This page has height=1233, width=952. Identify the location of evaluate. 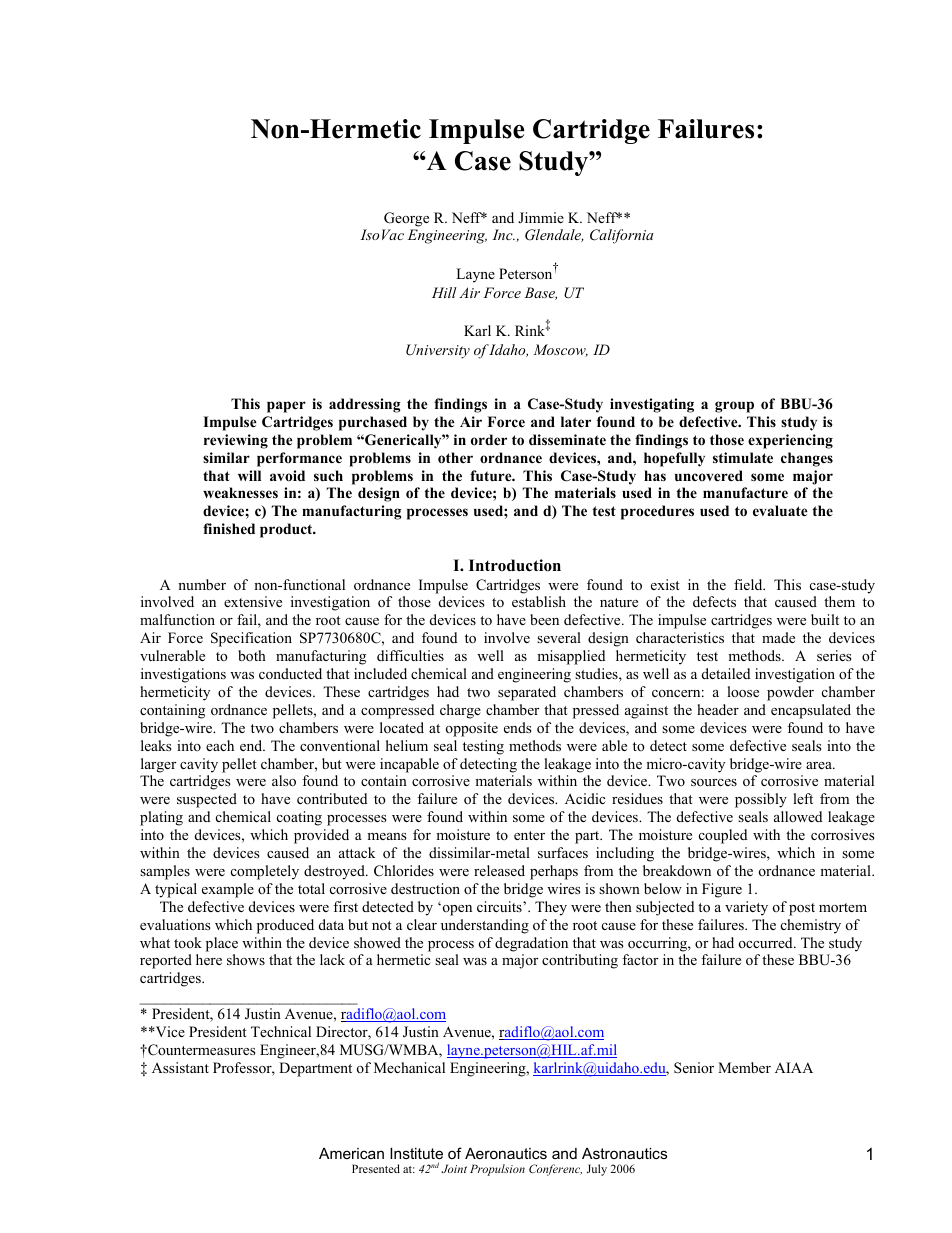
(780, 510).
